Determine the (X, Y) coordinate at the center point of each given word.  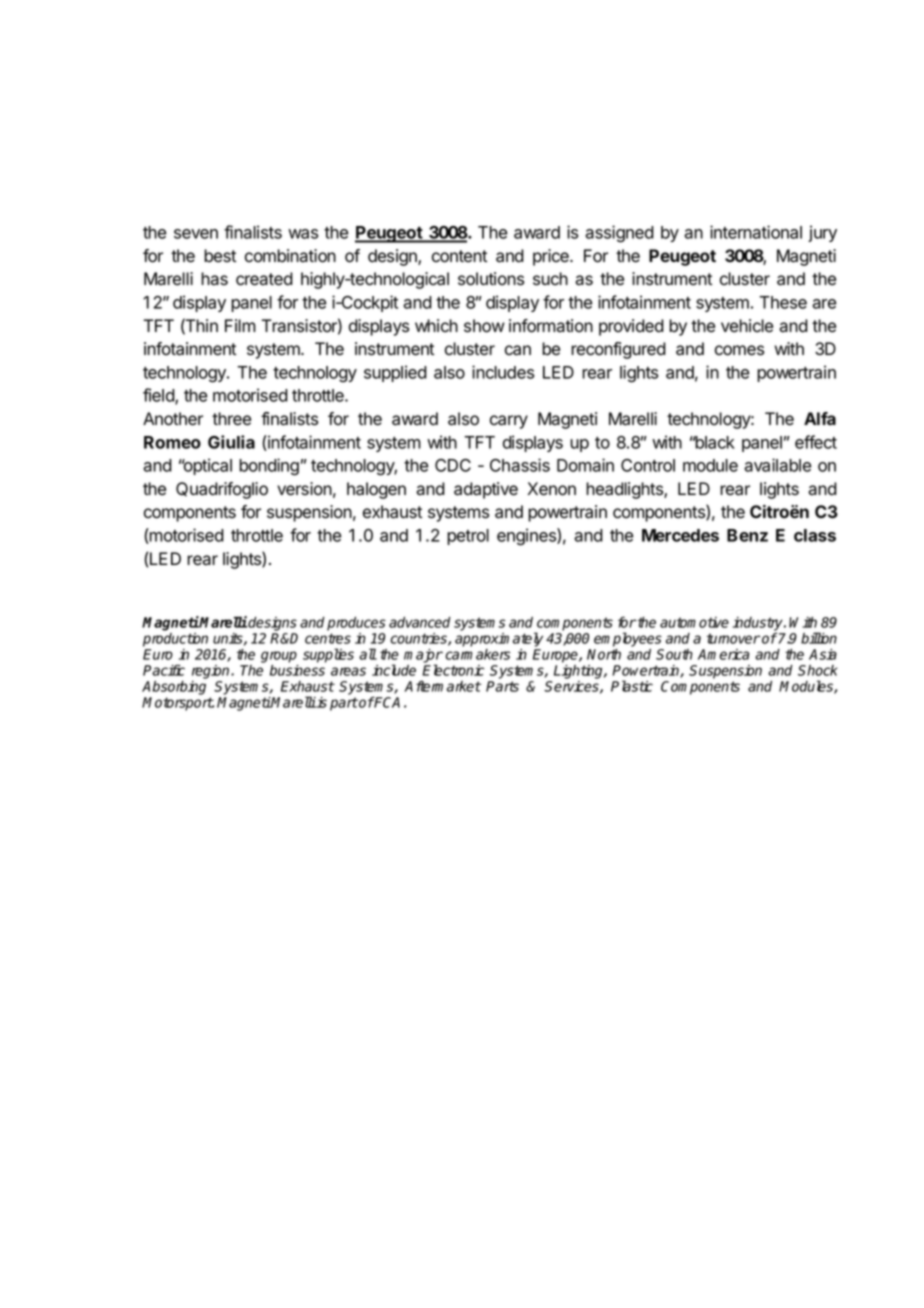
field (159, 396)
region (212, 672)
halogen (376, 490)
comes (739, 350)
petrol (468, 537)
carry (509, 422)
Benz (747, 535)
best (220, 256)
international (756, 232)
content (459, 256)
